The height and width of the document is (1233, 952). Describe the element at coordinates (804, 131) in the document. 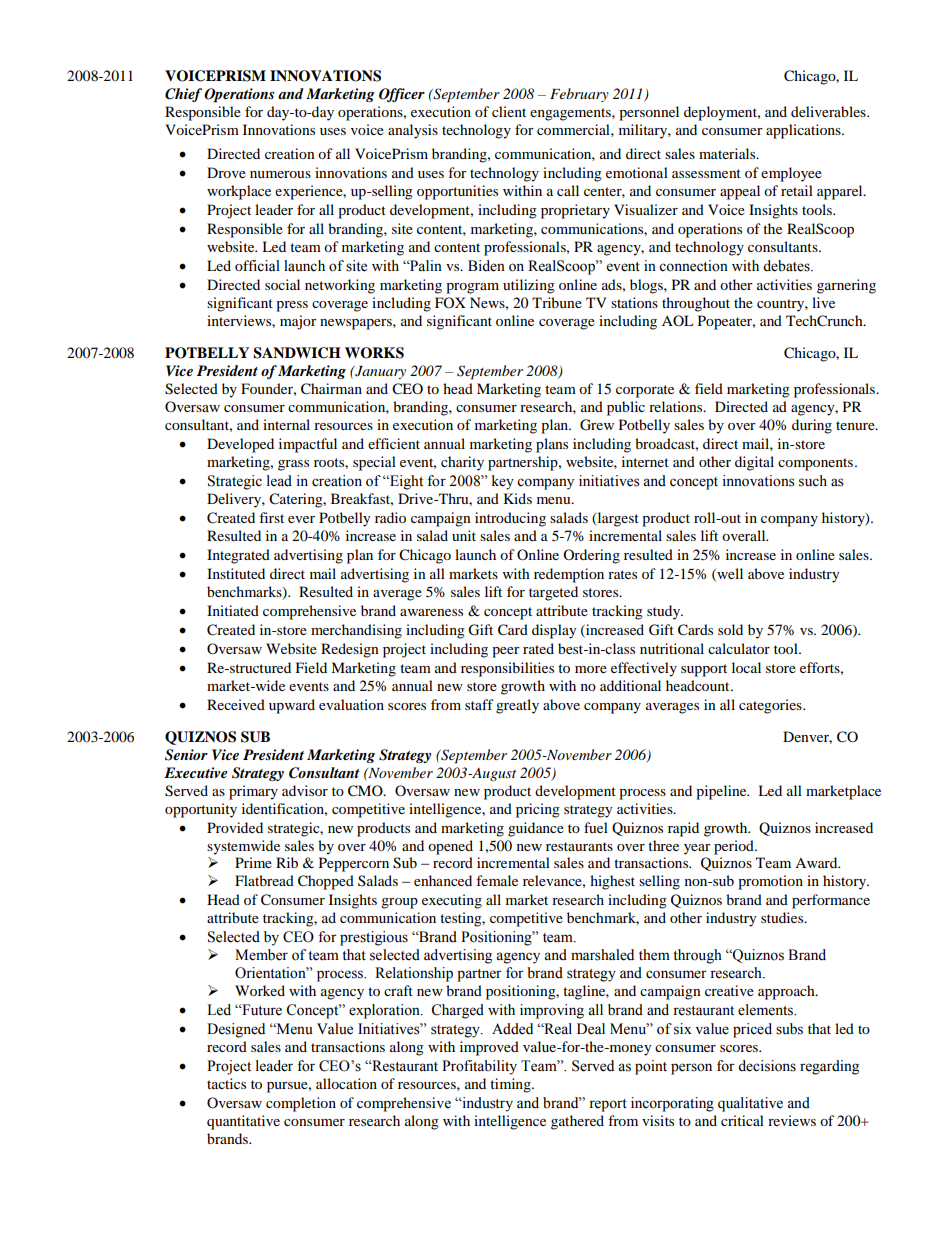

I see `applications` at that location.
